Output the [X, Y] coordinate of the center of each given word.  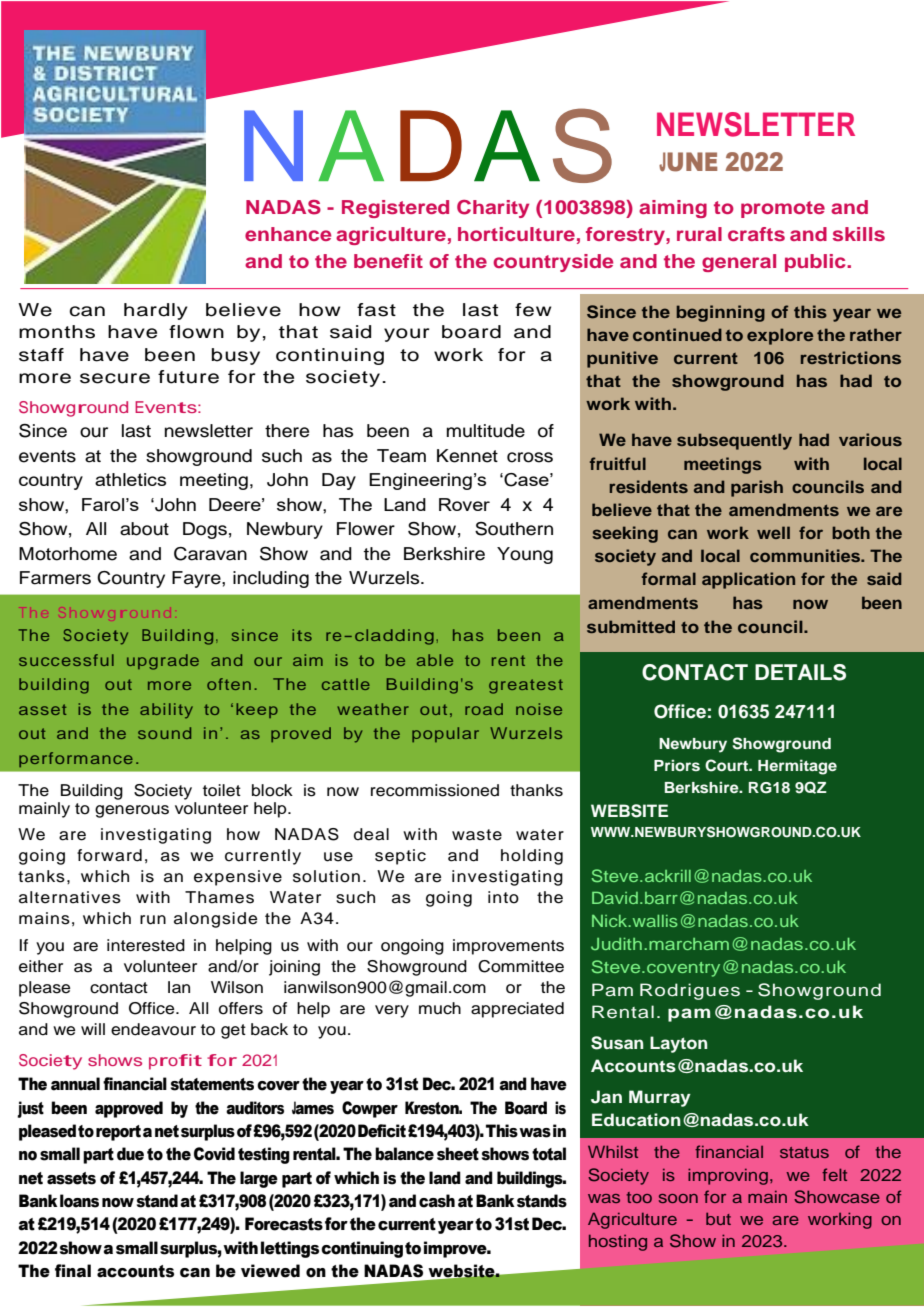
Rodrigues [690, 991]
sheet [458, 1154]
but [718, 1218]
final [73, 1271]
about [144, 529]
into [503, 897]
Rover [464, 504]
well [773, 532]
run [153, 920]
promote [783, 209]
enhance [288, 234]
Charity [493, 209]
